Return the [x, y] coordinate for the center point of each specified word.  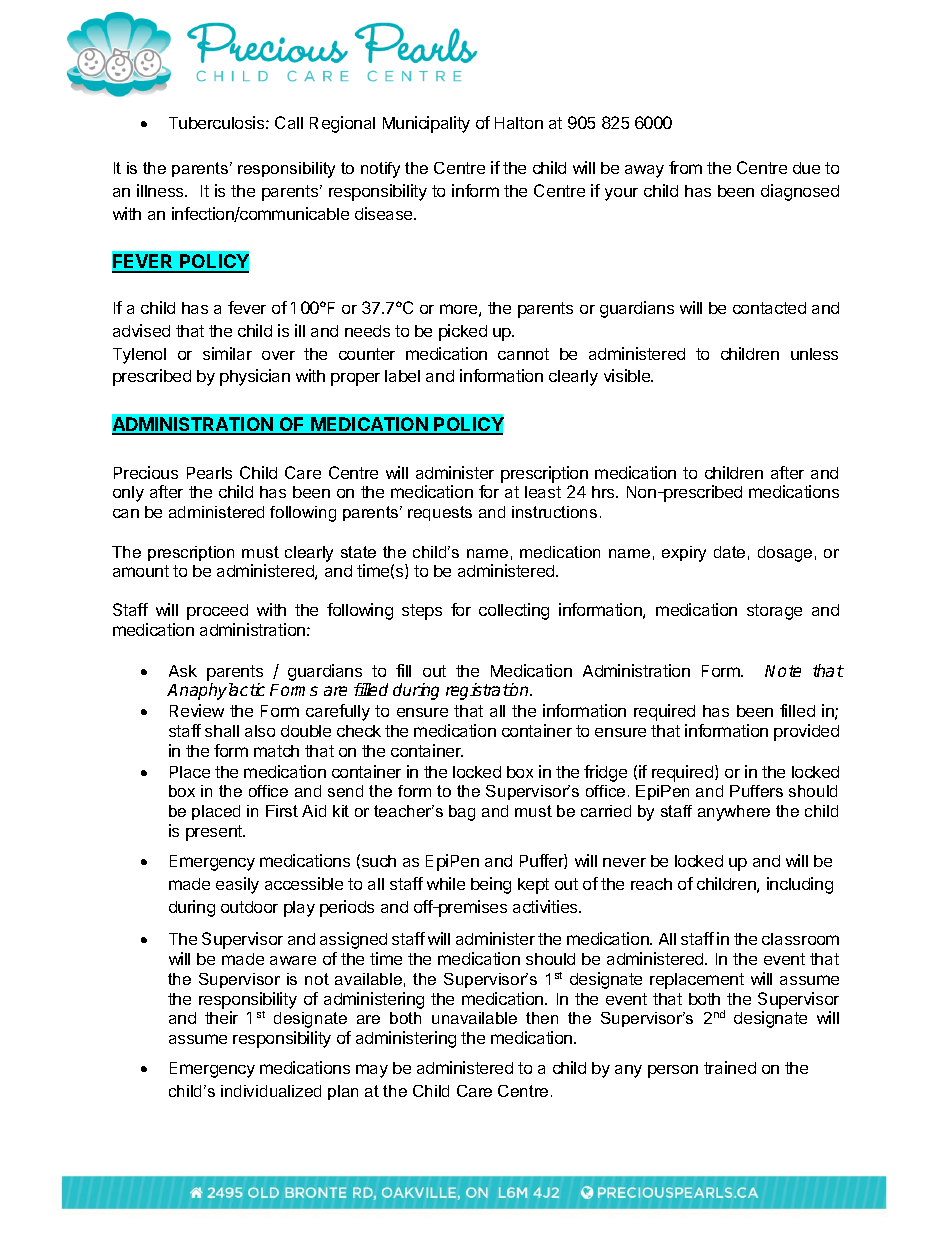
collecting [514, 611]
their [221, 1017]
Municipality [426, 124]
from [685, 167]
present [215, 833]
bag [462, 813]
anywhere [734, 813]
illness [161, 190]
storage [774, 612]
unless [814, 354]
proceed [217, 612]
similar [227, 353]
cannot [523, 354]
